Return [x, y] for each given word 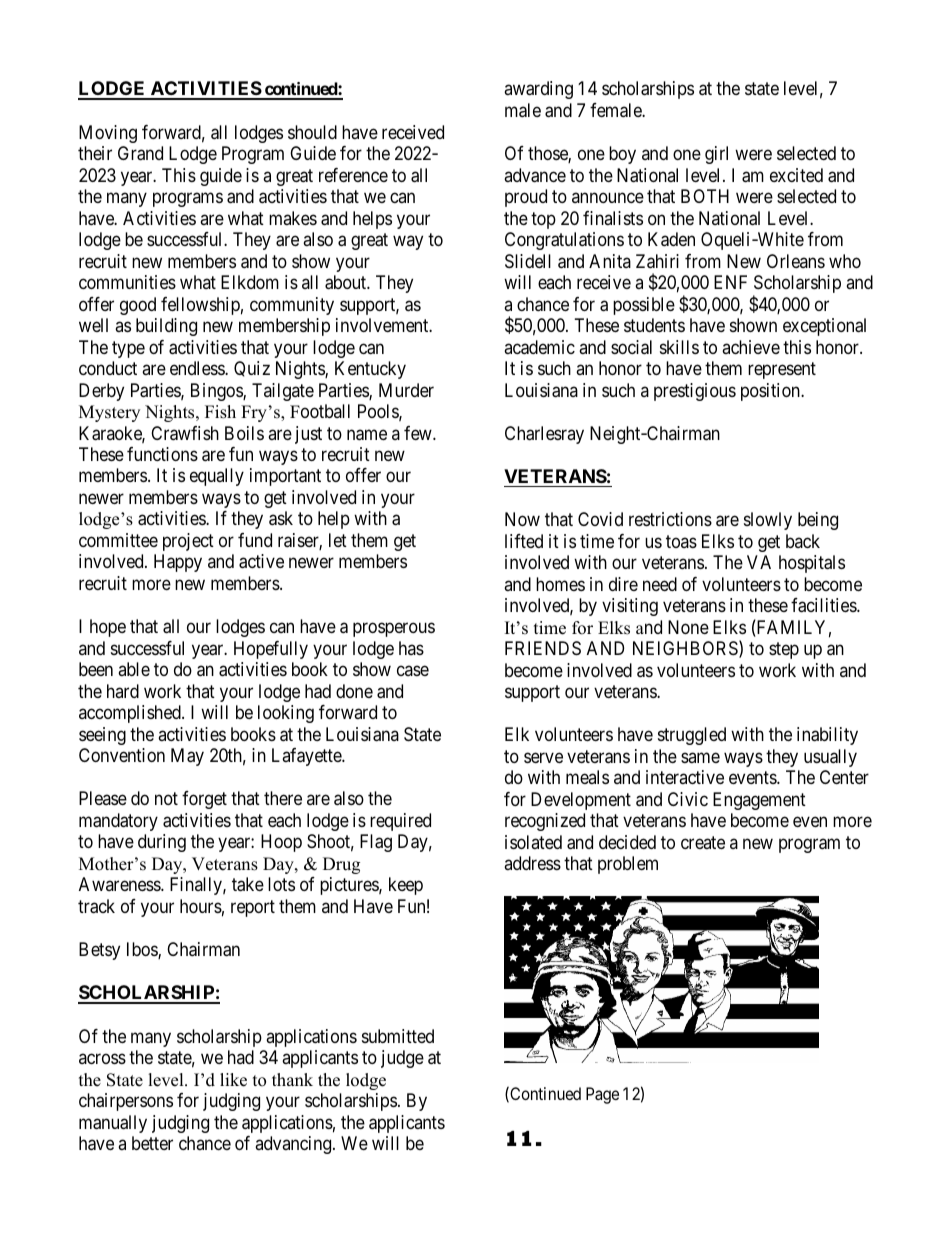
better [152, 1143]
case [413, 671]
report [253, 908]
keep [406, 886]
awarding [538, 90]
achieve [751, 347]
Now [522, 519]
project [188, 542]
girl [716, 155]
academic [539, 347]
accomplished [131, 714]
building [166, 327]
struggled [692, 736]
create [703, 842]
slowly [768, 521]
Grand [140, 153]
